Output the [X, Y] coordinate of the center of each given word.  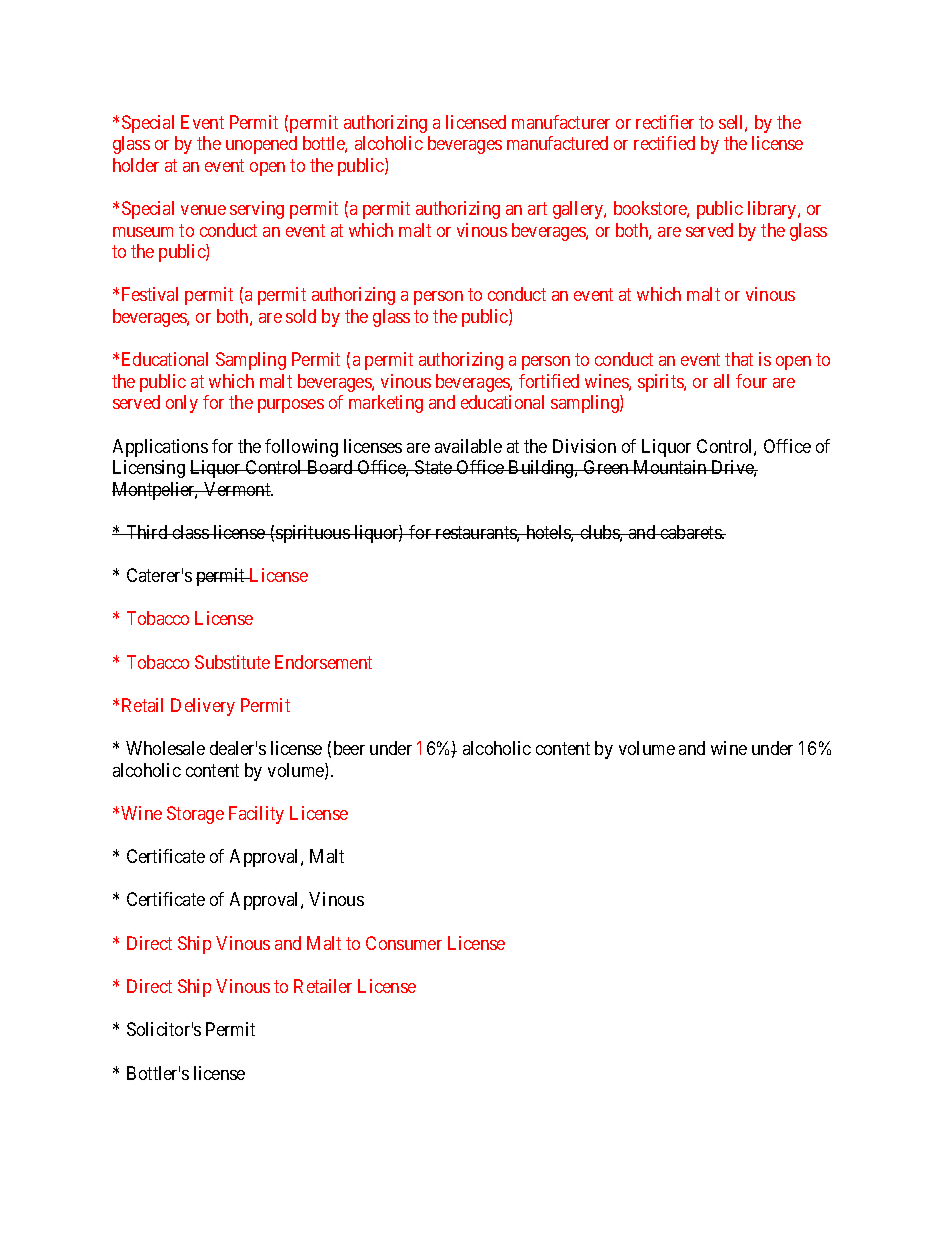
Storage [195, 815]
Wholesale [165, 748]
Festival [150, 294]
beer [349, 748]
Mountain [670, 467]
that [739, 359]
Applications [160, 448]
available [468, 446]
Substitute [232, 662]
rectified [664, 143]
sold [301, 316]
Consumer [404, 943]
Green [606, 467]
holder [136, 165]
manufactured [557, 143]
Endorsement [323, 662]
